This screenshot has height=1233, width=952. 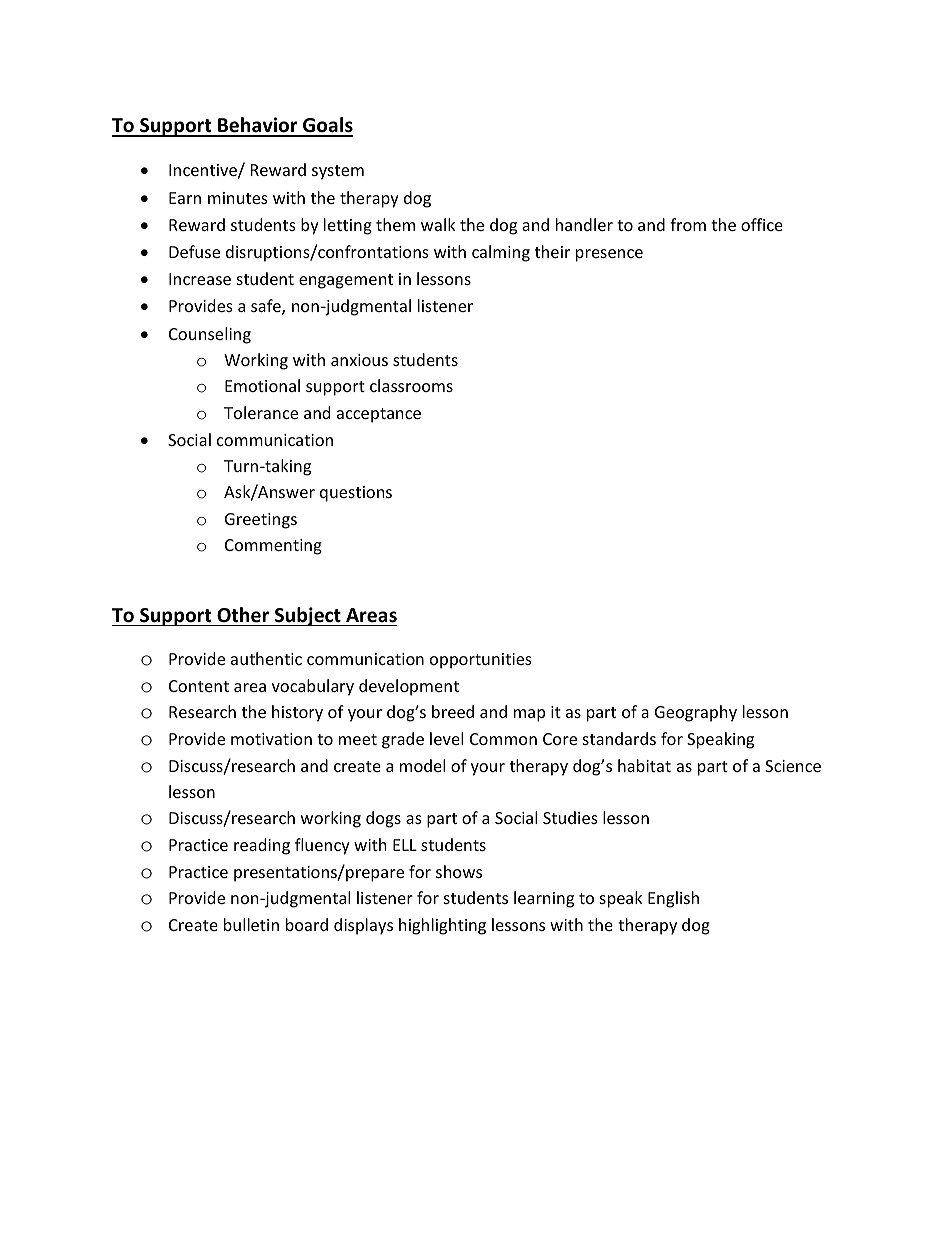 What do you see at coordinates (459, 871) in the screenshot?
I see `shows` at bounding box center [459, 871].
